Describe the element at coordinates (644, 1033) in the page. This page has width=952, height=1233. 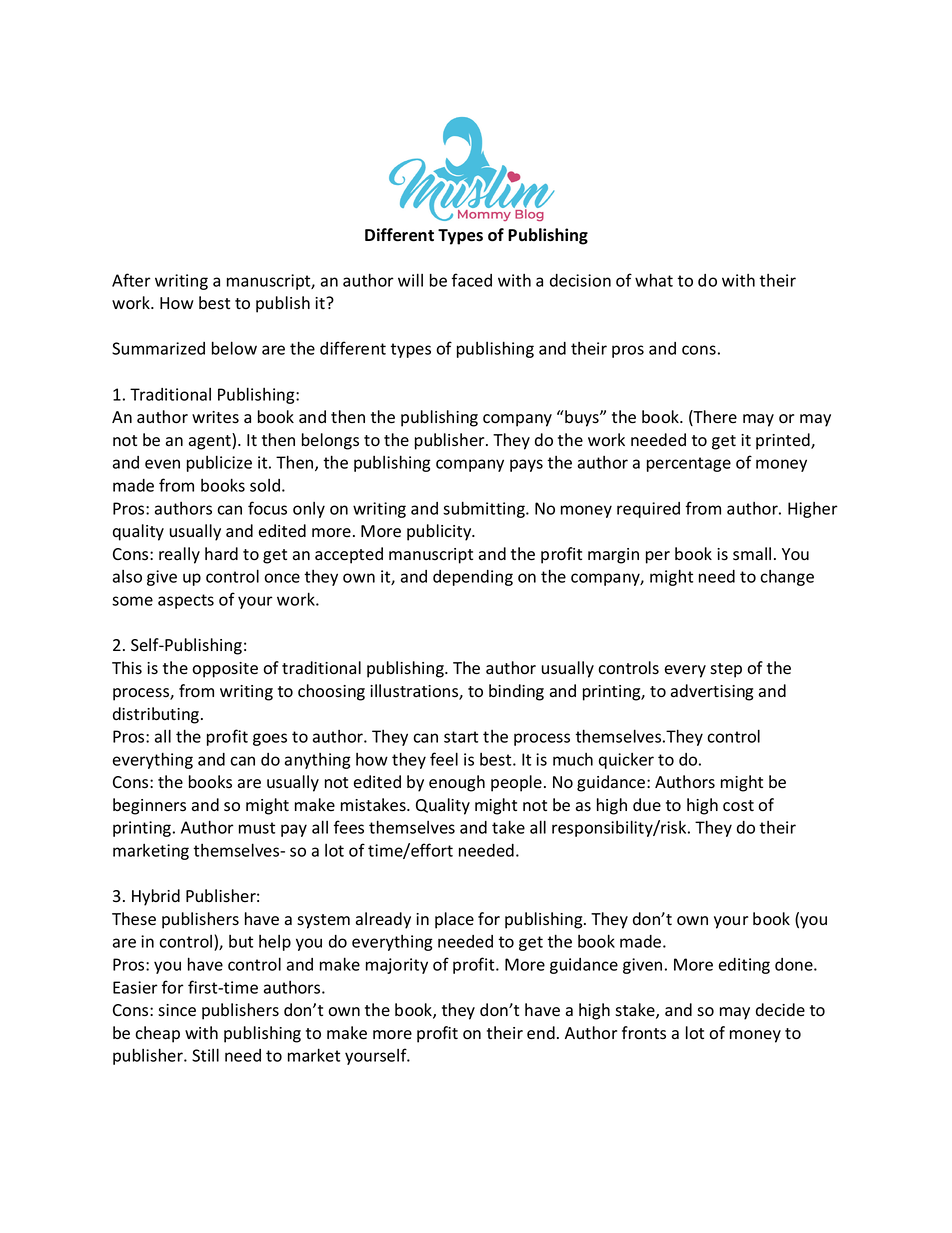
I see `fronts` at that location.
